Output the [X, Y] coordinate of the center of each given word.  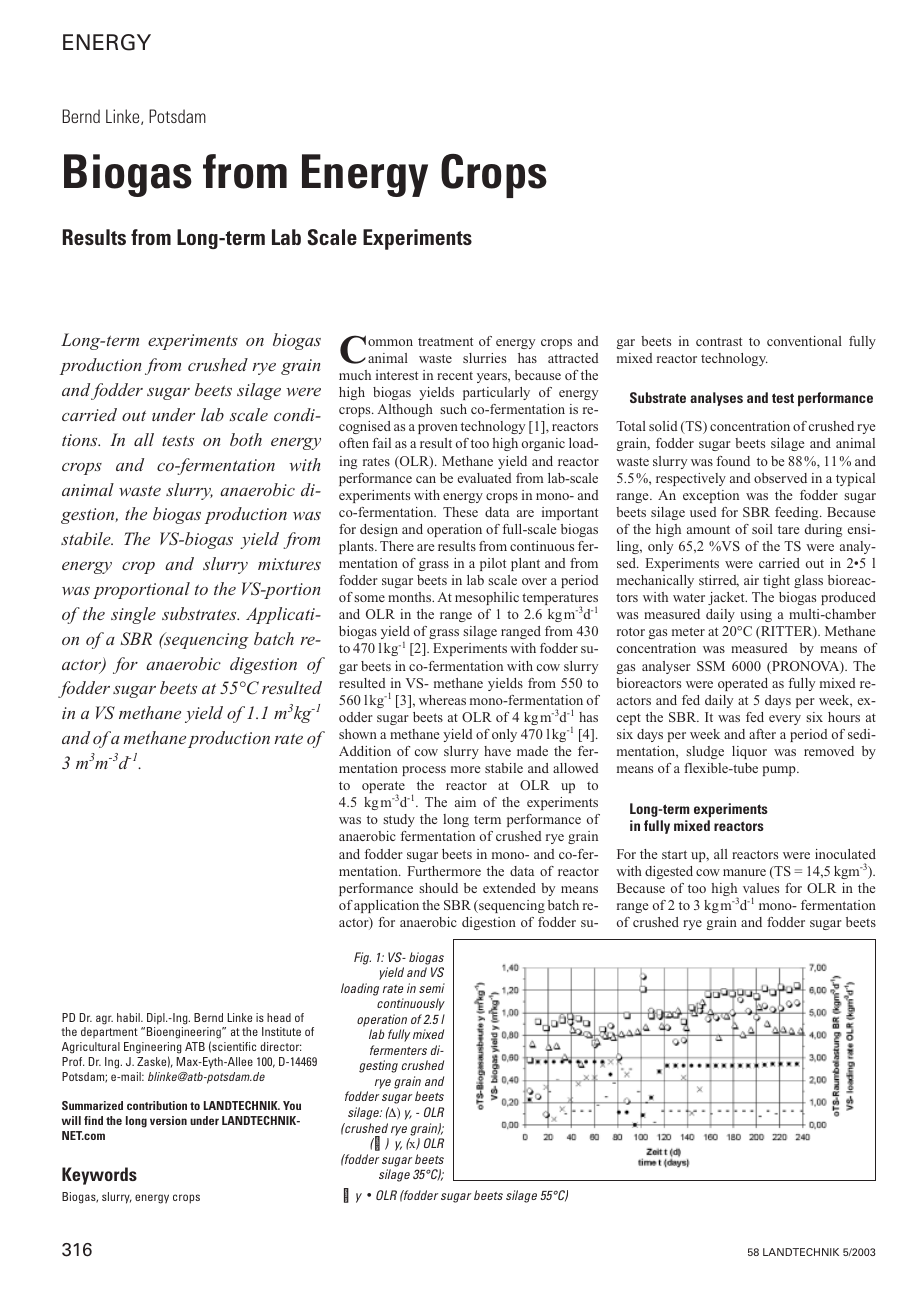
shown [358, 734]
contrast [719, 341]
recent [455, 375]
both [246, 439]
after [762, 734]
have [497, 751]
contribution [157, 1105]
